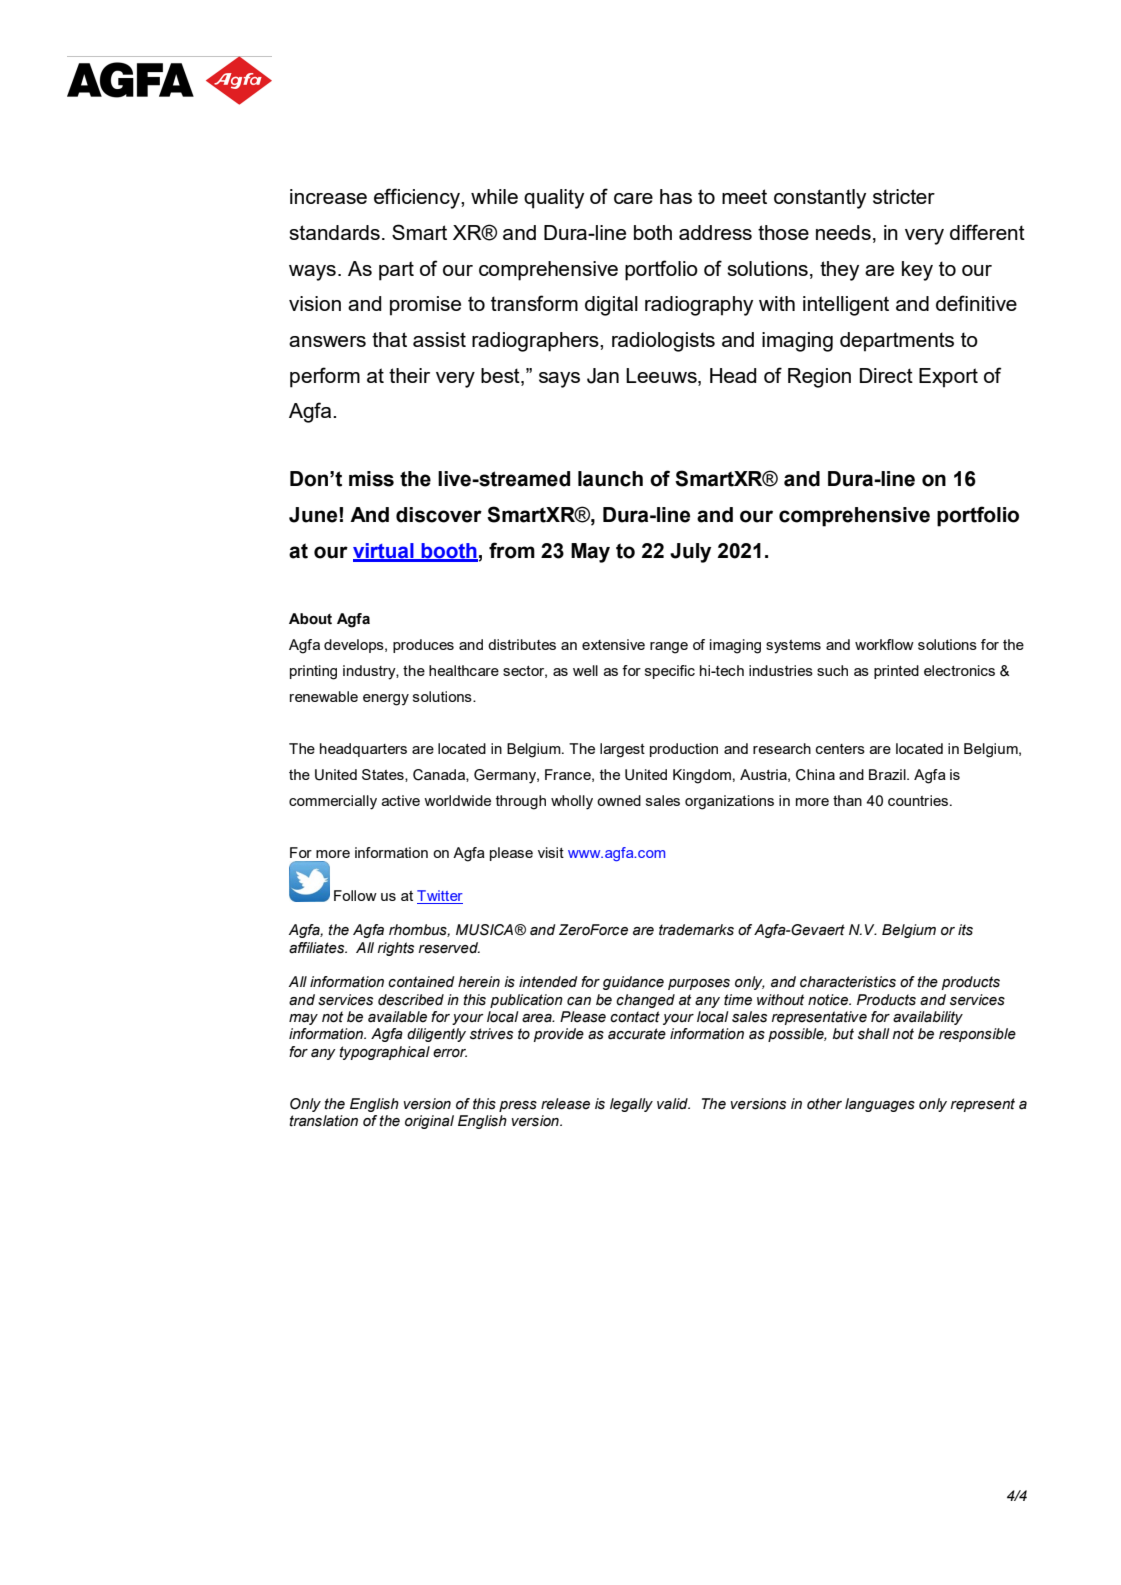 The image size is (1121, 1585). I want to click on range, so click(669, 648).
